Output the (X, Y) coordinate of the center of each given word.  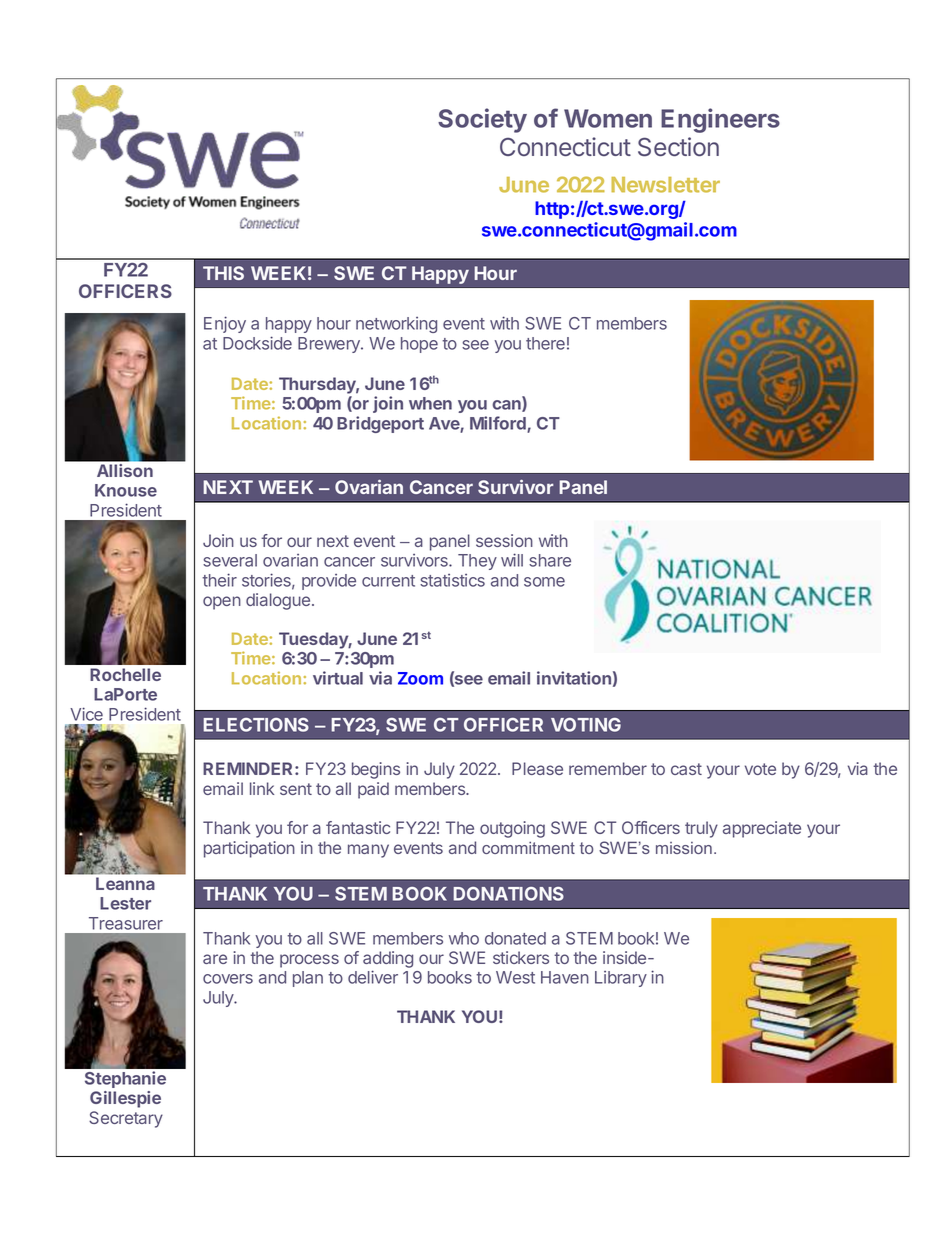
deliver (373, 977)
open (222, 603)
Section (678, 147)
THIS (223, 273)
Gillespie (125, 1099)
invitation (574, 678)
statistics (452, 580)
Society (482, 120)
